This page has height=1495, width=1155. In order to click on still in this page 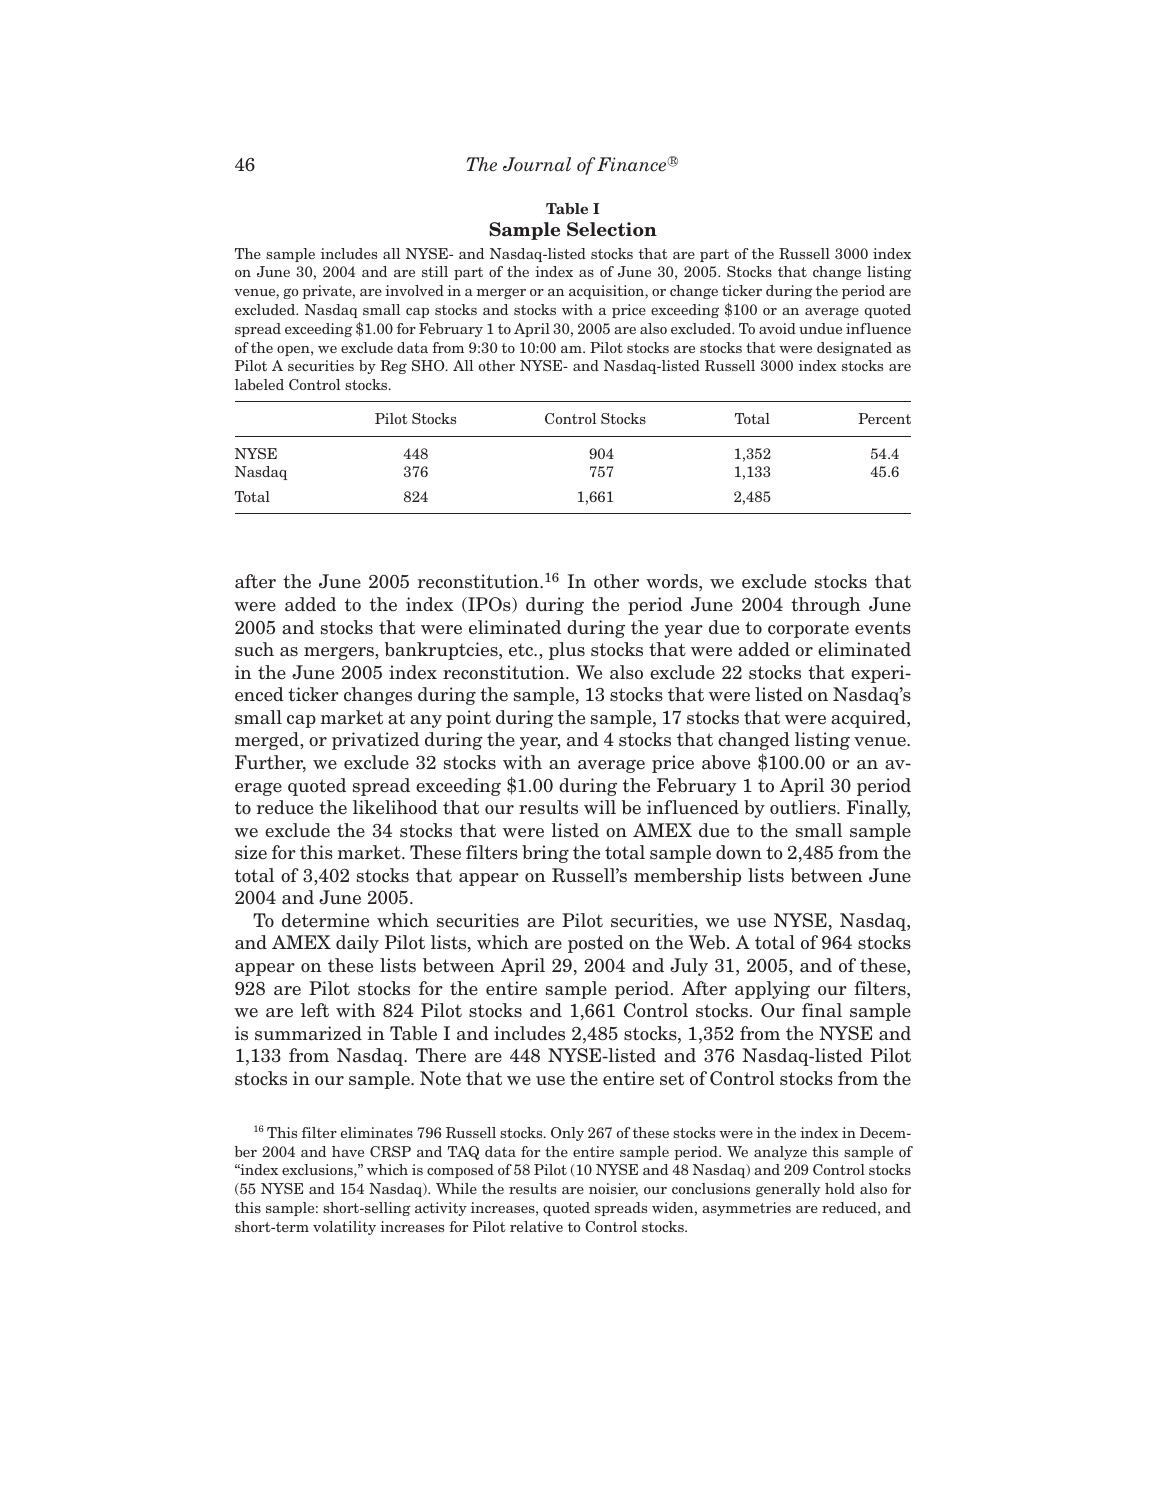, I will do `click(435, 271)`.
